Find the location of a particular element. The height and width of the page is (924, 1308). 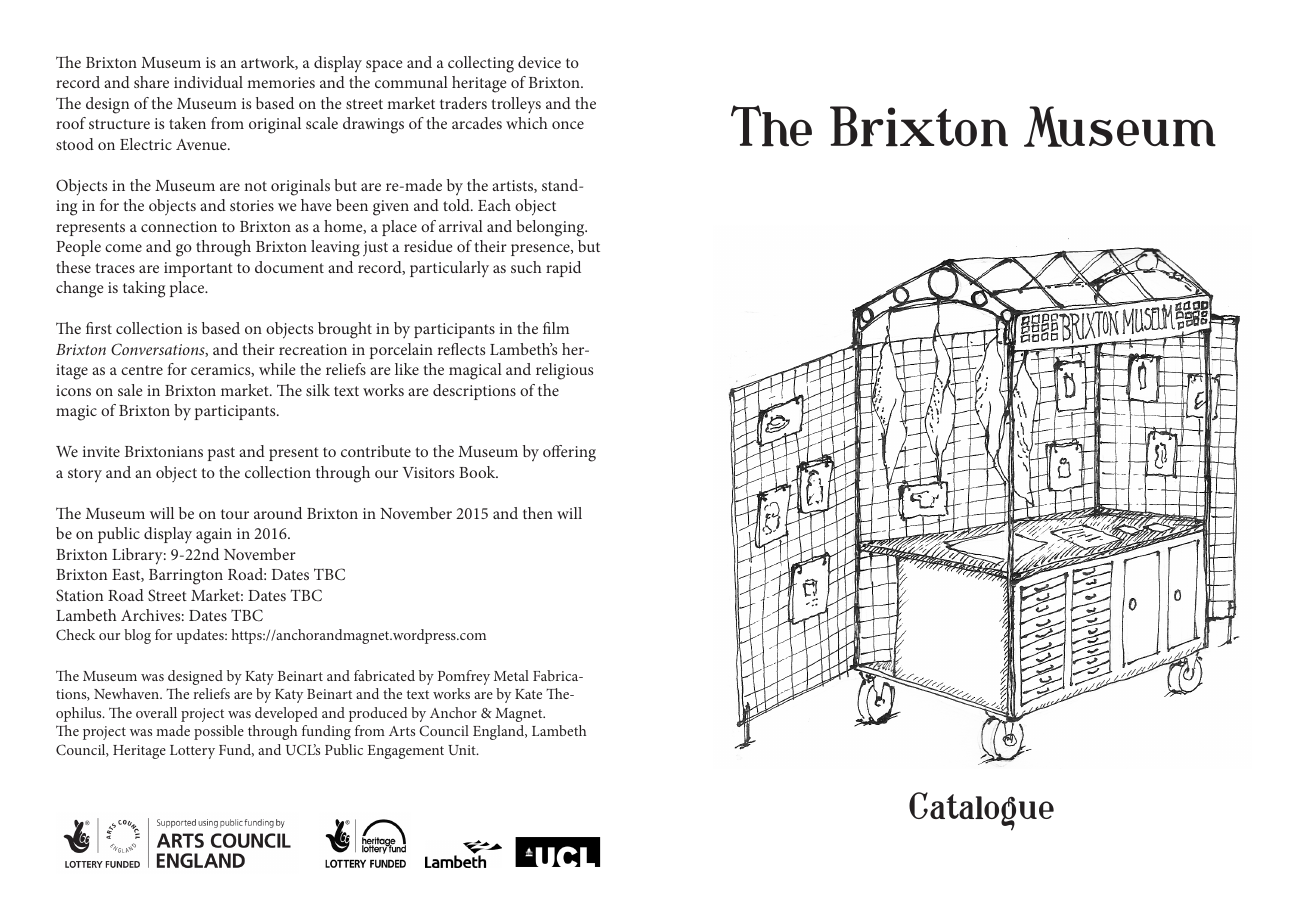

blog is located at coordinates (137, 636).
